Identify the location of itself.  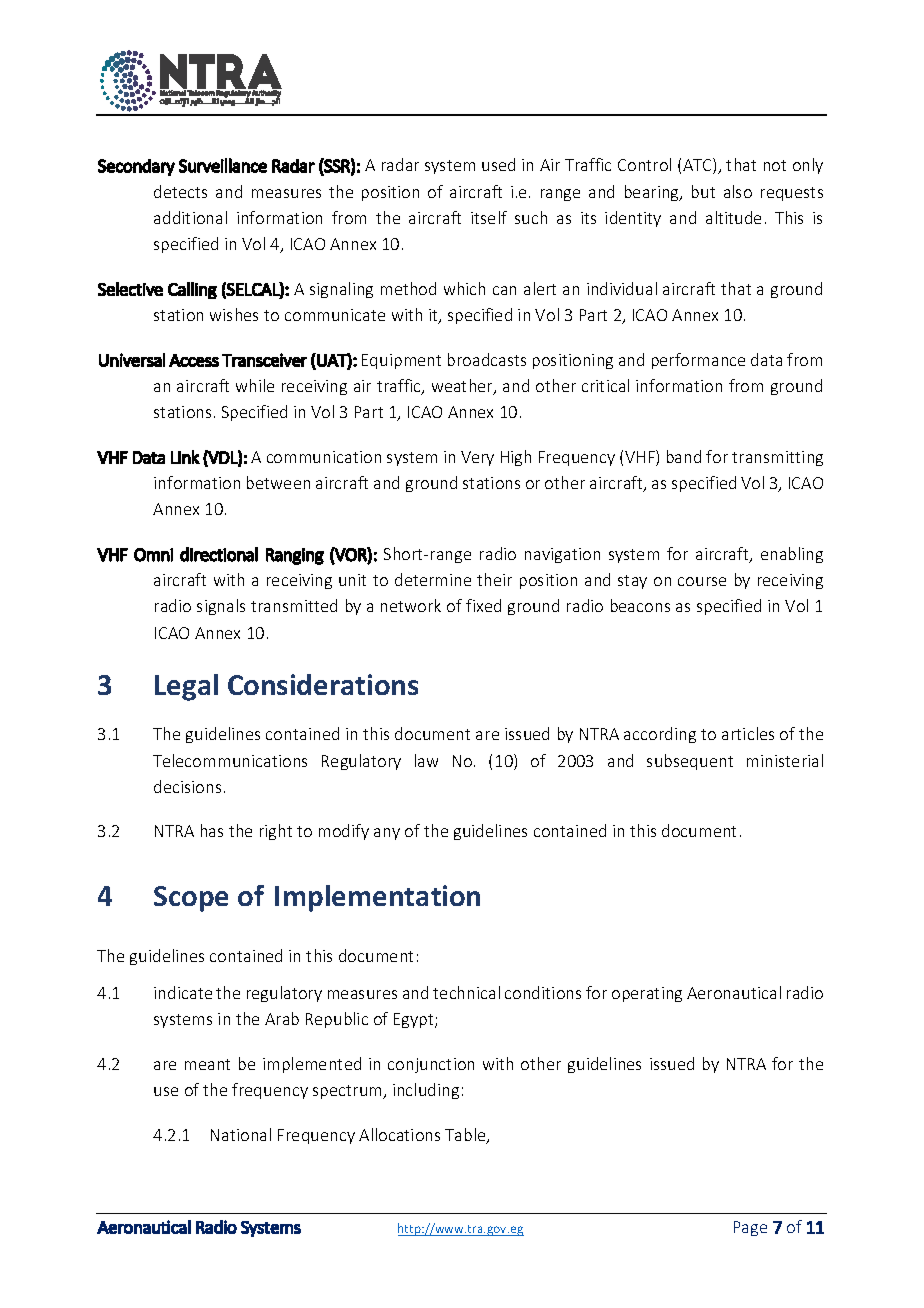
(489, 217).
